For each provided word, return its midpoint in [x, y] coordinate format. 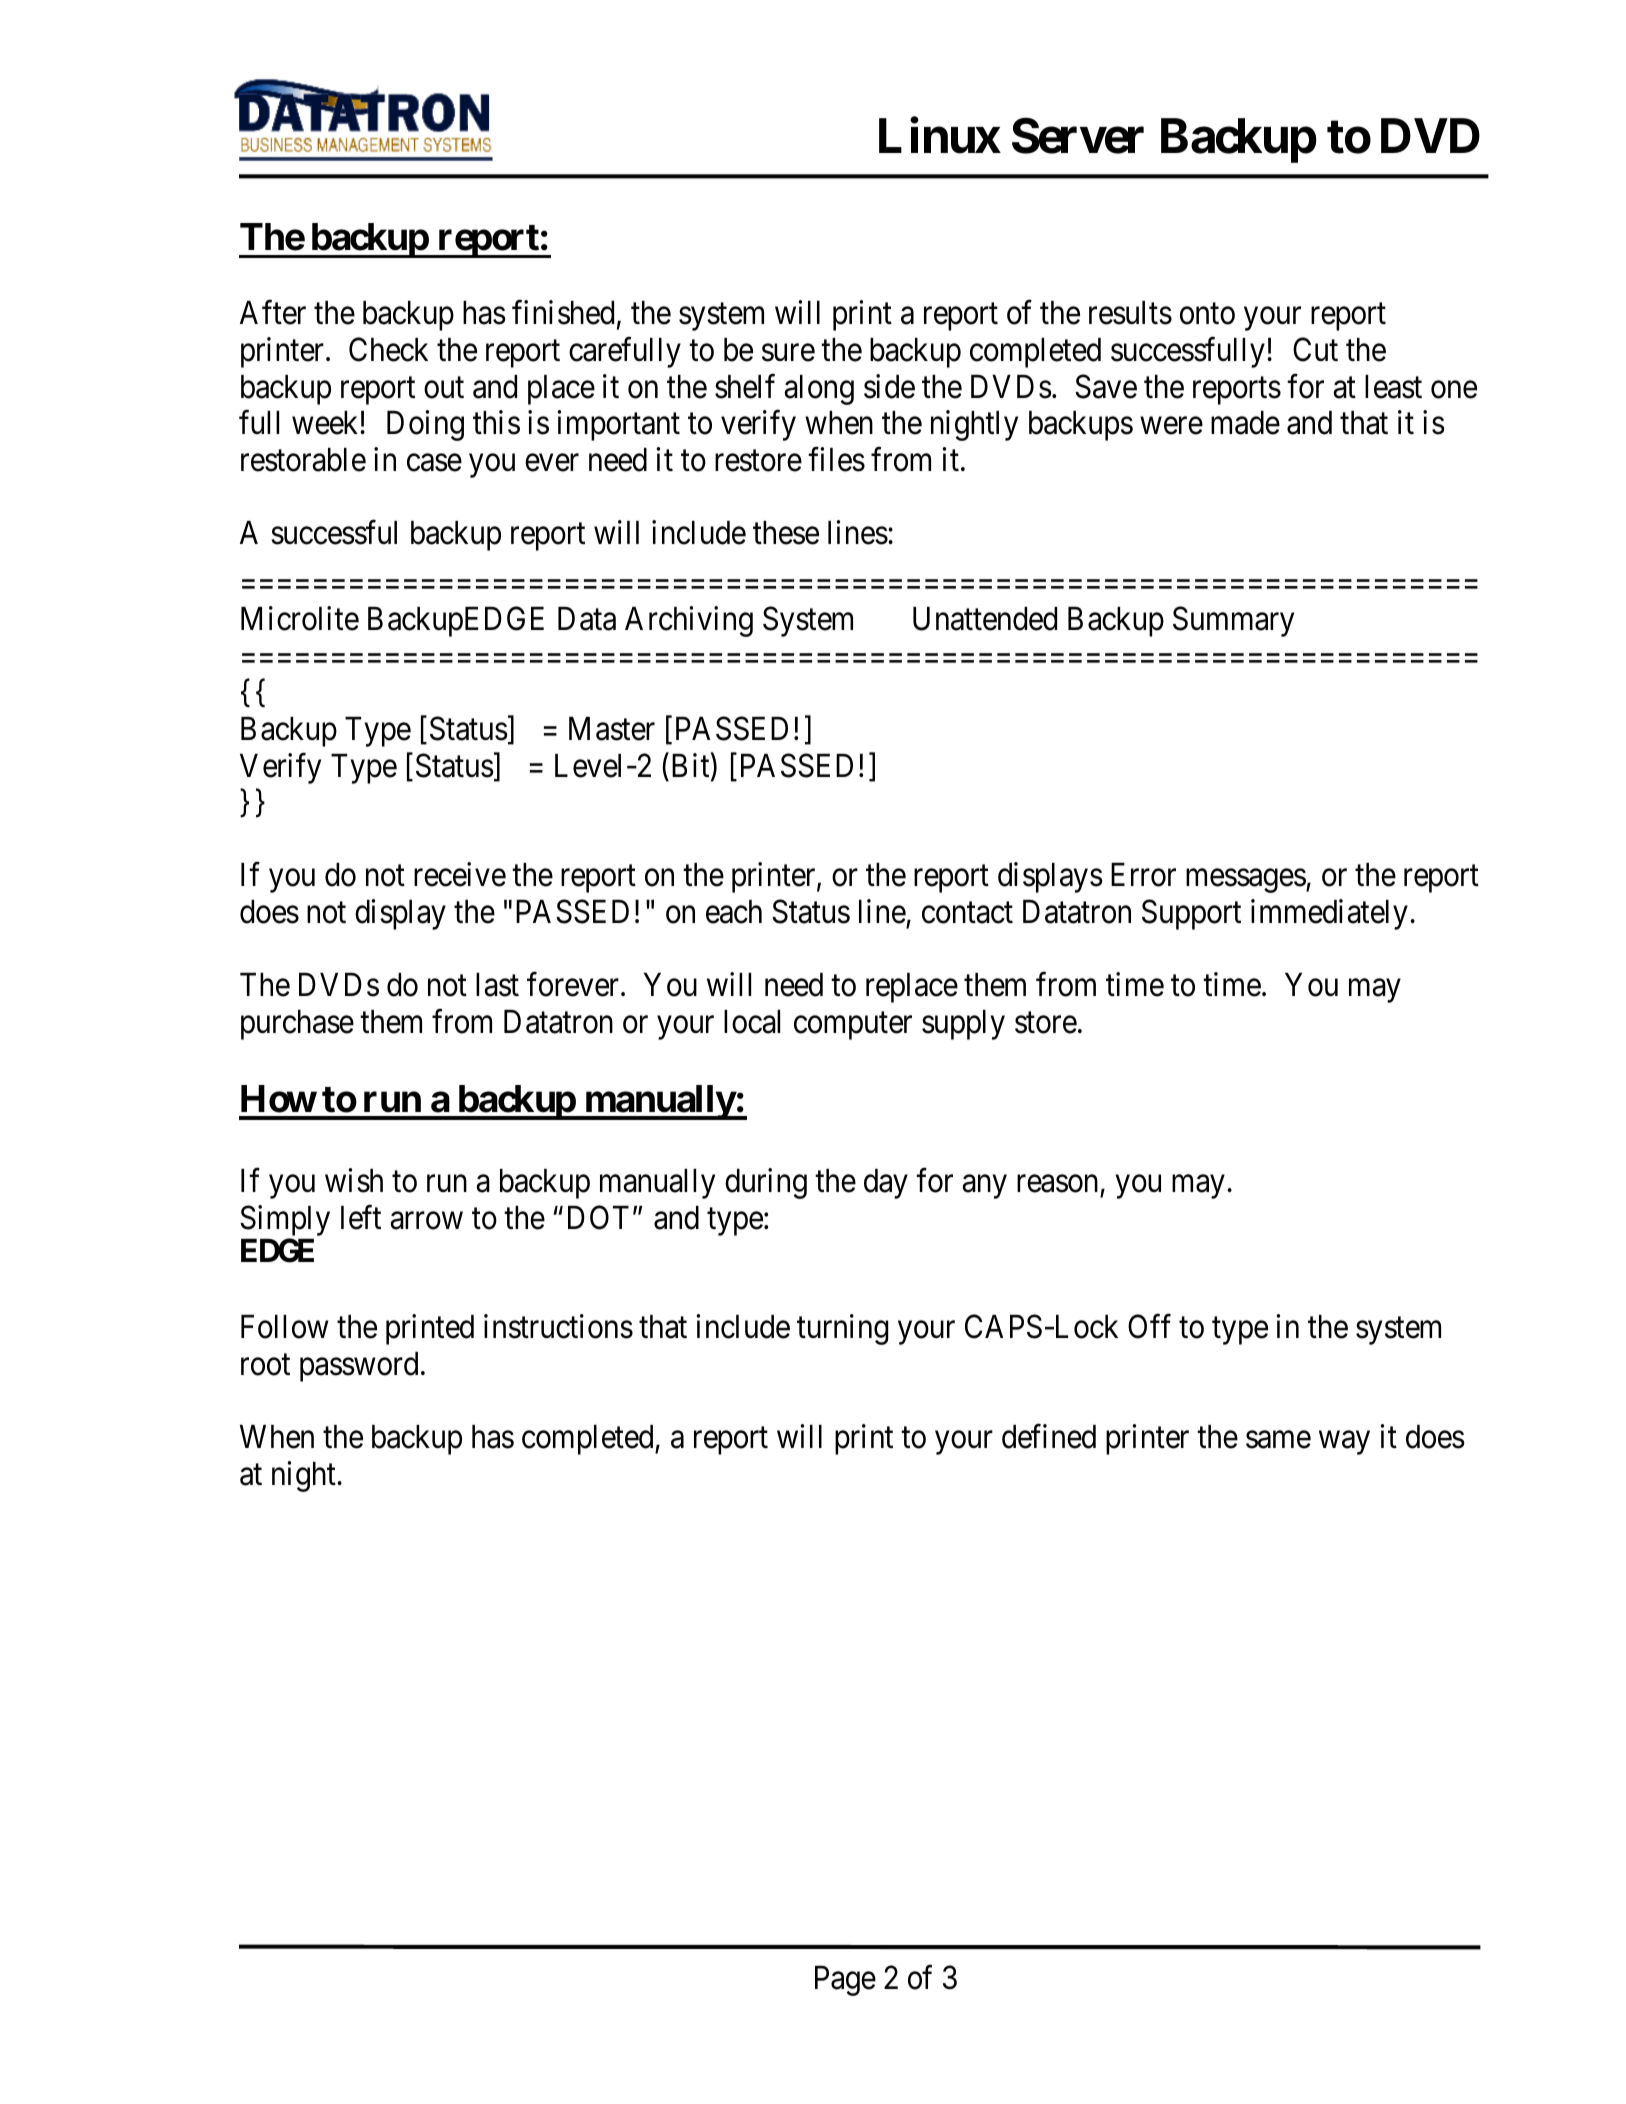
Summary [1233, 621]
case [434, 463]
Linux [940, 136]
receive [460, 875]
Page [845, 1981]
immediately [1329, 914]
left [361, 1217]
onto [1207, 314]
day [886, 1184]
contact [967, 913]
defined [1049, 1436]
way [1344, 1443]
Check [388, 349]
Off [1149, 1326]
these [786, 533]
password [359, 1367]
